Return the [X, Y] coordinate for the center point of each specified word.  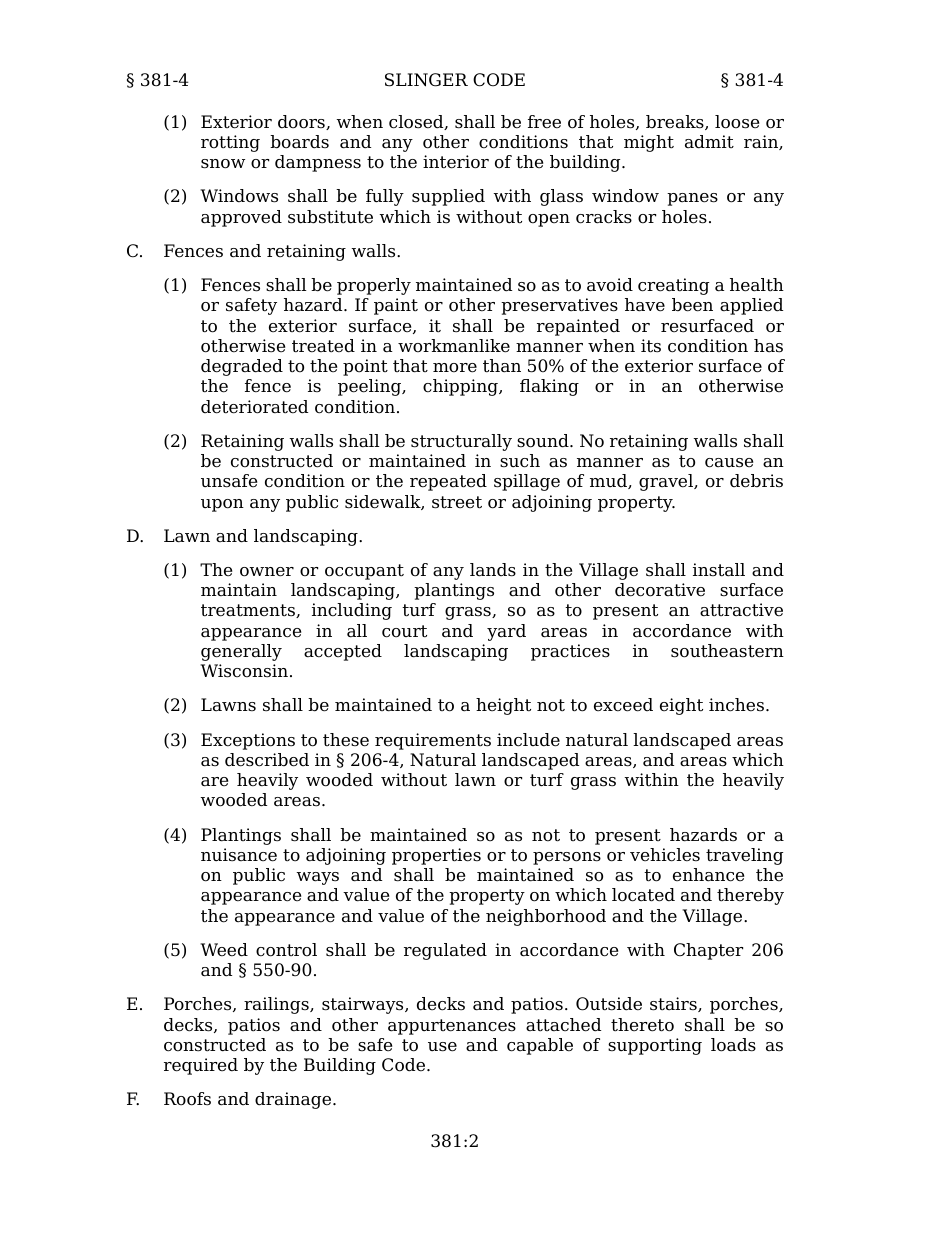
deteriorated [254, 407]
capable [540, 1046]
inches [736, 705]
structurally [461, 442]
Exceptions [248, 741]
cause [729, 463]
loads [733, 1045]
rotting [230, 143]
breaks [676, 122]
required [201, 1066]
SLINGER [426, 80]
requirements [433, 741]
